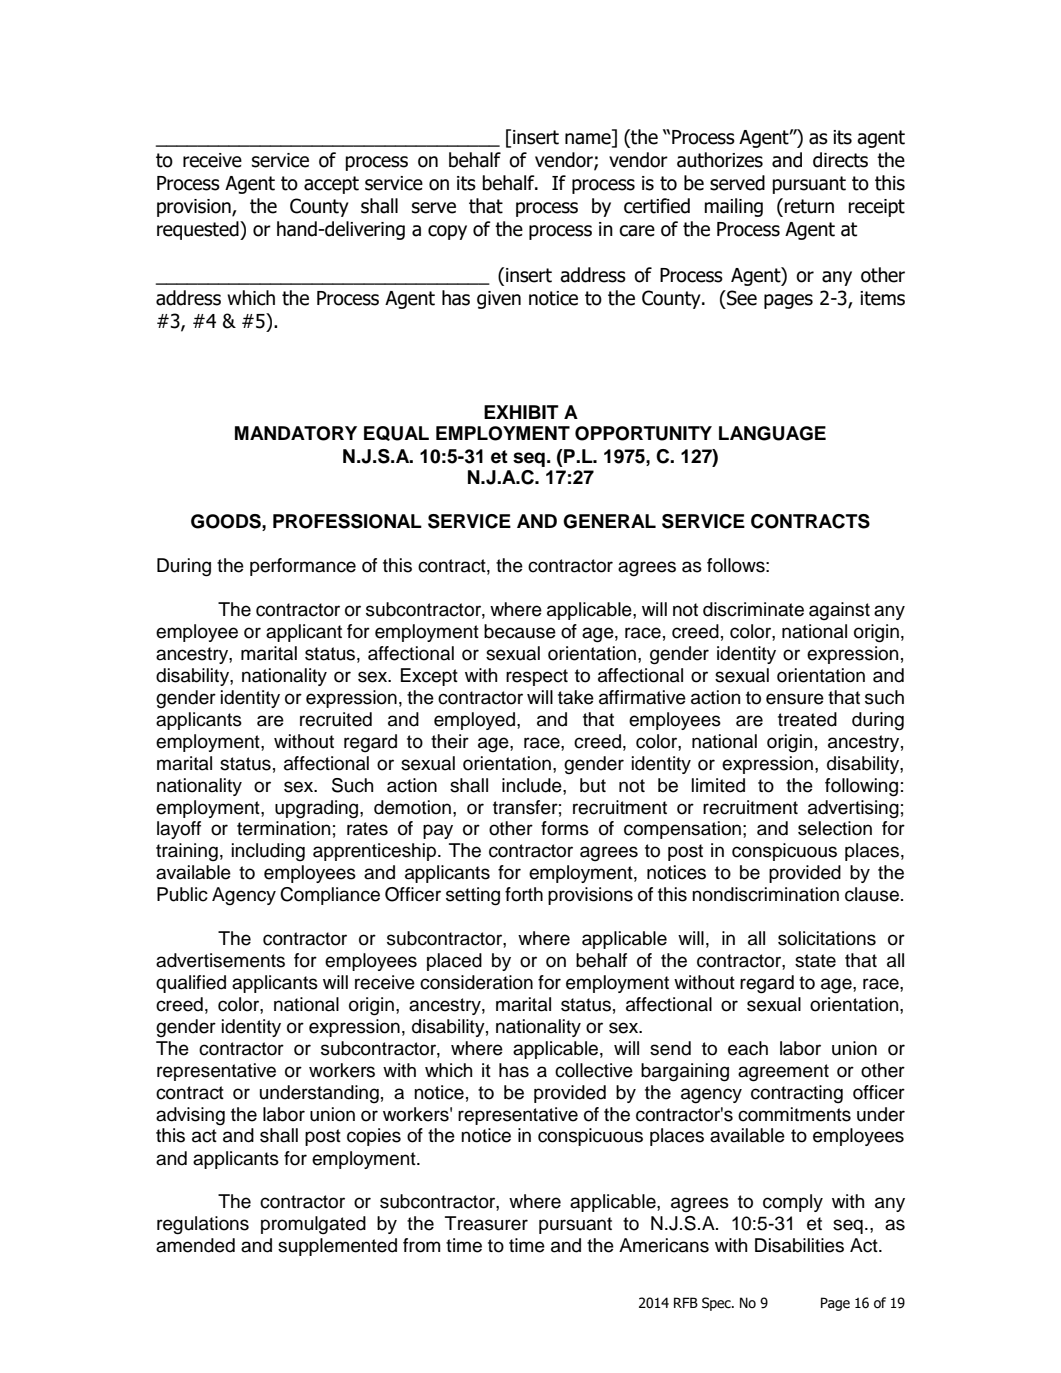  I want to click on promulgated, so click(313, 1225).
